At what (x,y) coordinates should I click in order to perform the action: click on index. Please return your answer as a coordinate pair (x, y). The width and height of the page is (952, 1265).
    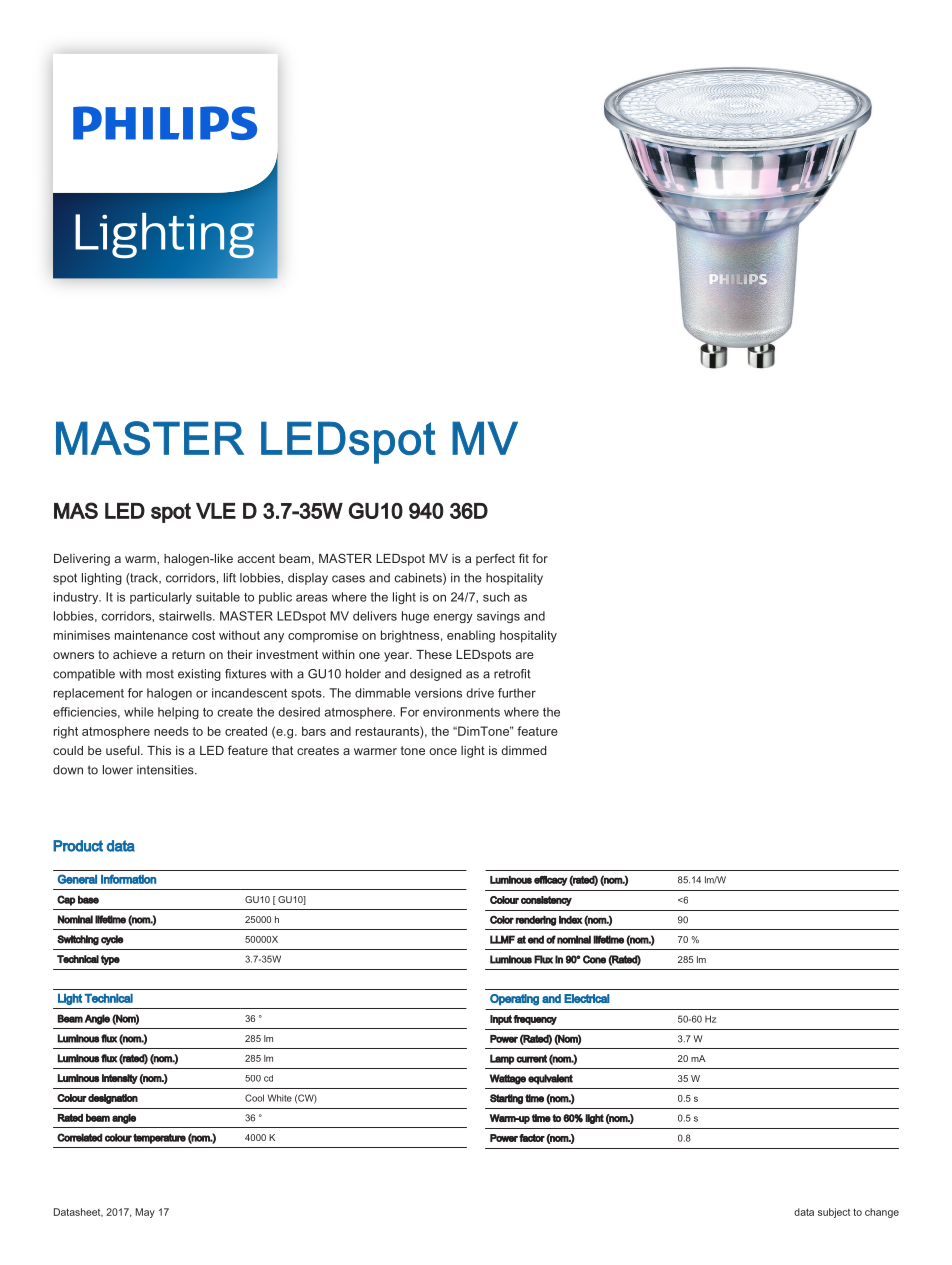
    Looking at the image, I should click on (571, 920).
